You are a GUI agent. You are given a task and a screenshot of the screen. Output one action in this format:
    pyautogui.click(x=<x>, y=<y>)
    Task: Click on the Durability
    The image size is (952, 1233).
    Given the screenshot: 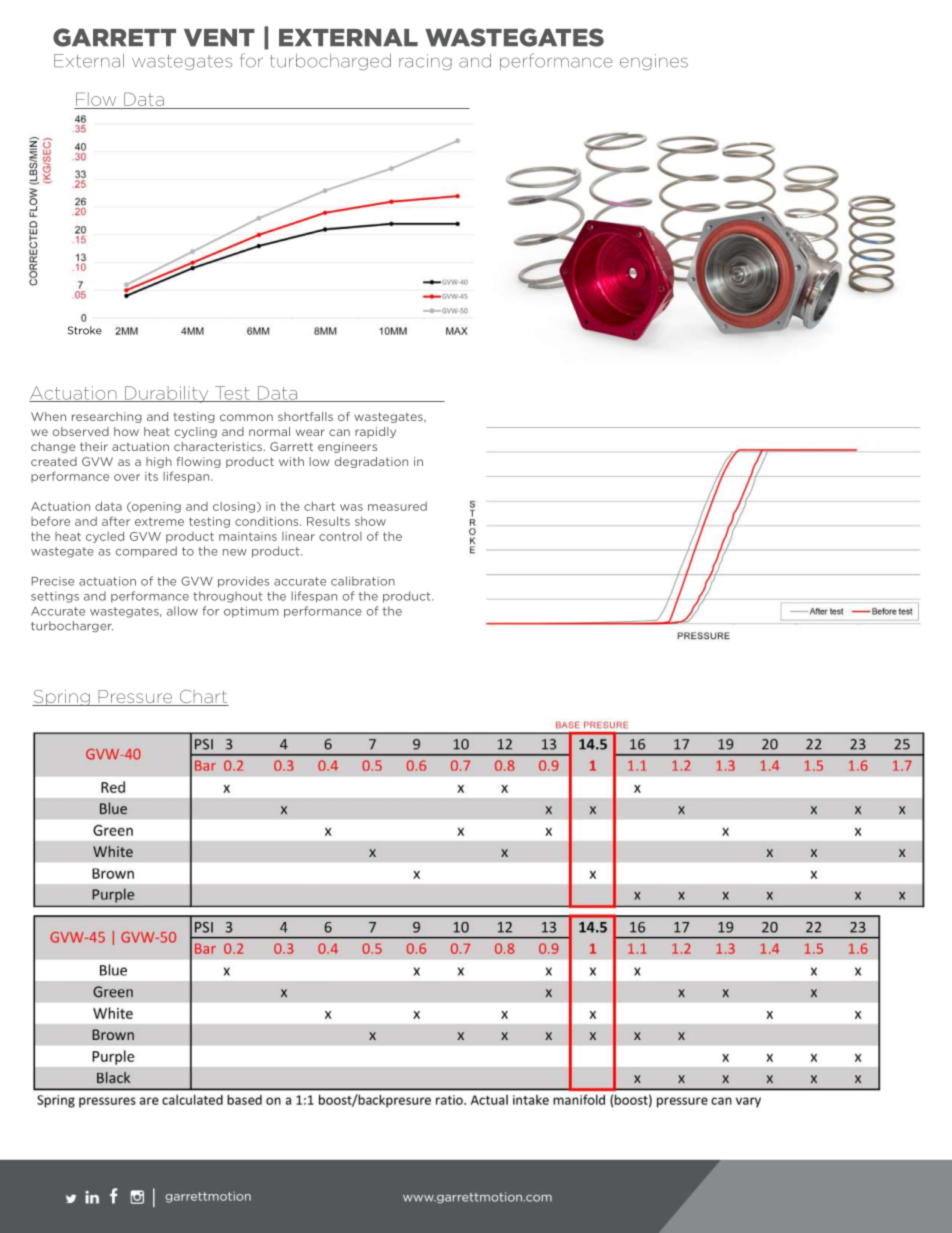 What is the action you would take?
    pyautogui.click(x=167, y=394)
